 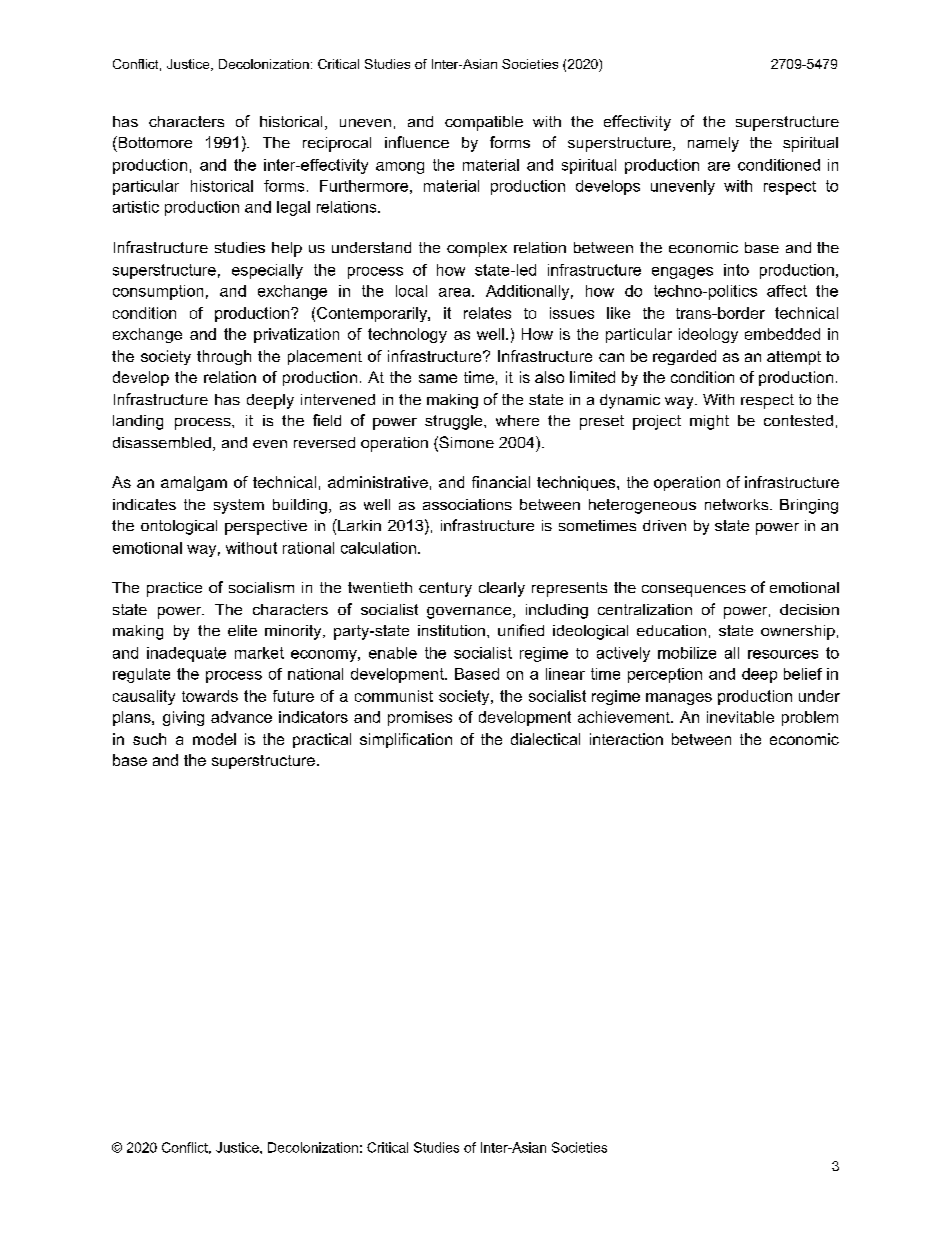 What do you see at coordinates (713, 144) in the image?
I see `namely` at bounding box center [713, 144].
